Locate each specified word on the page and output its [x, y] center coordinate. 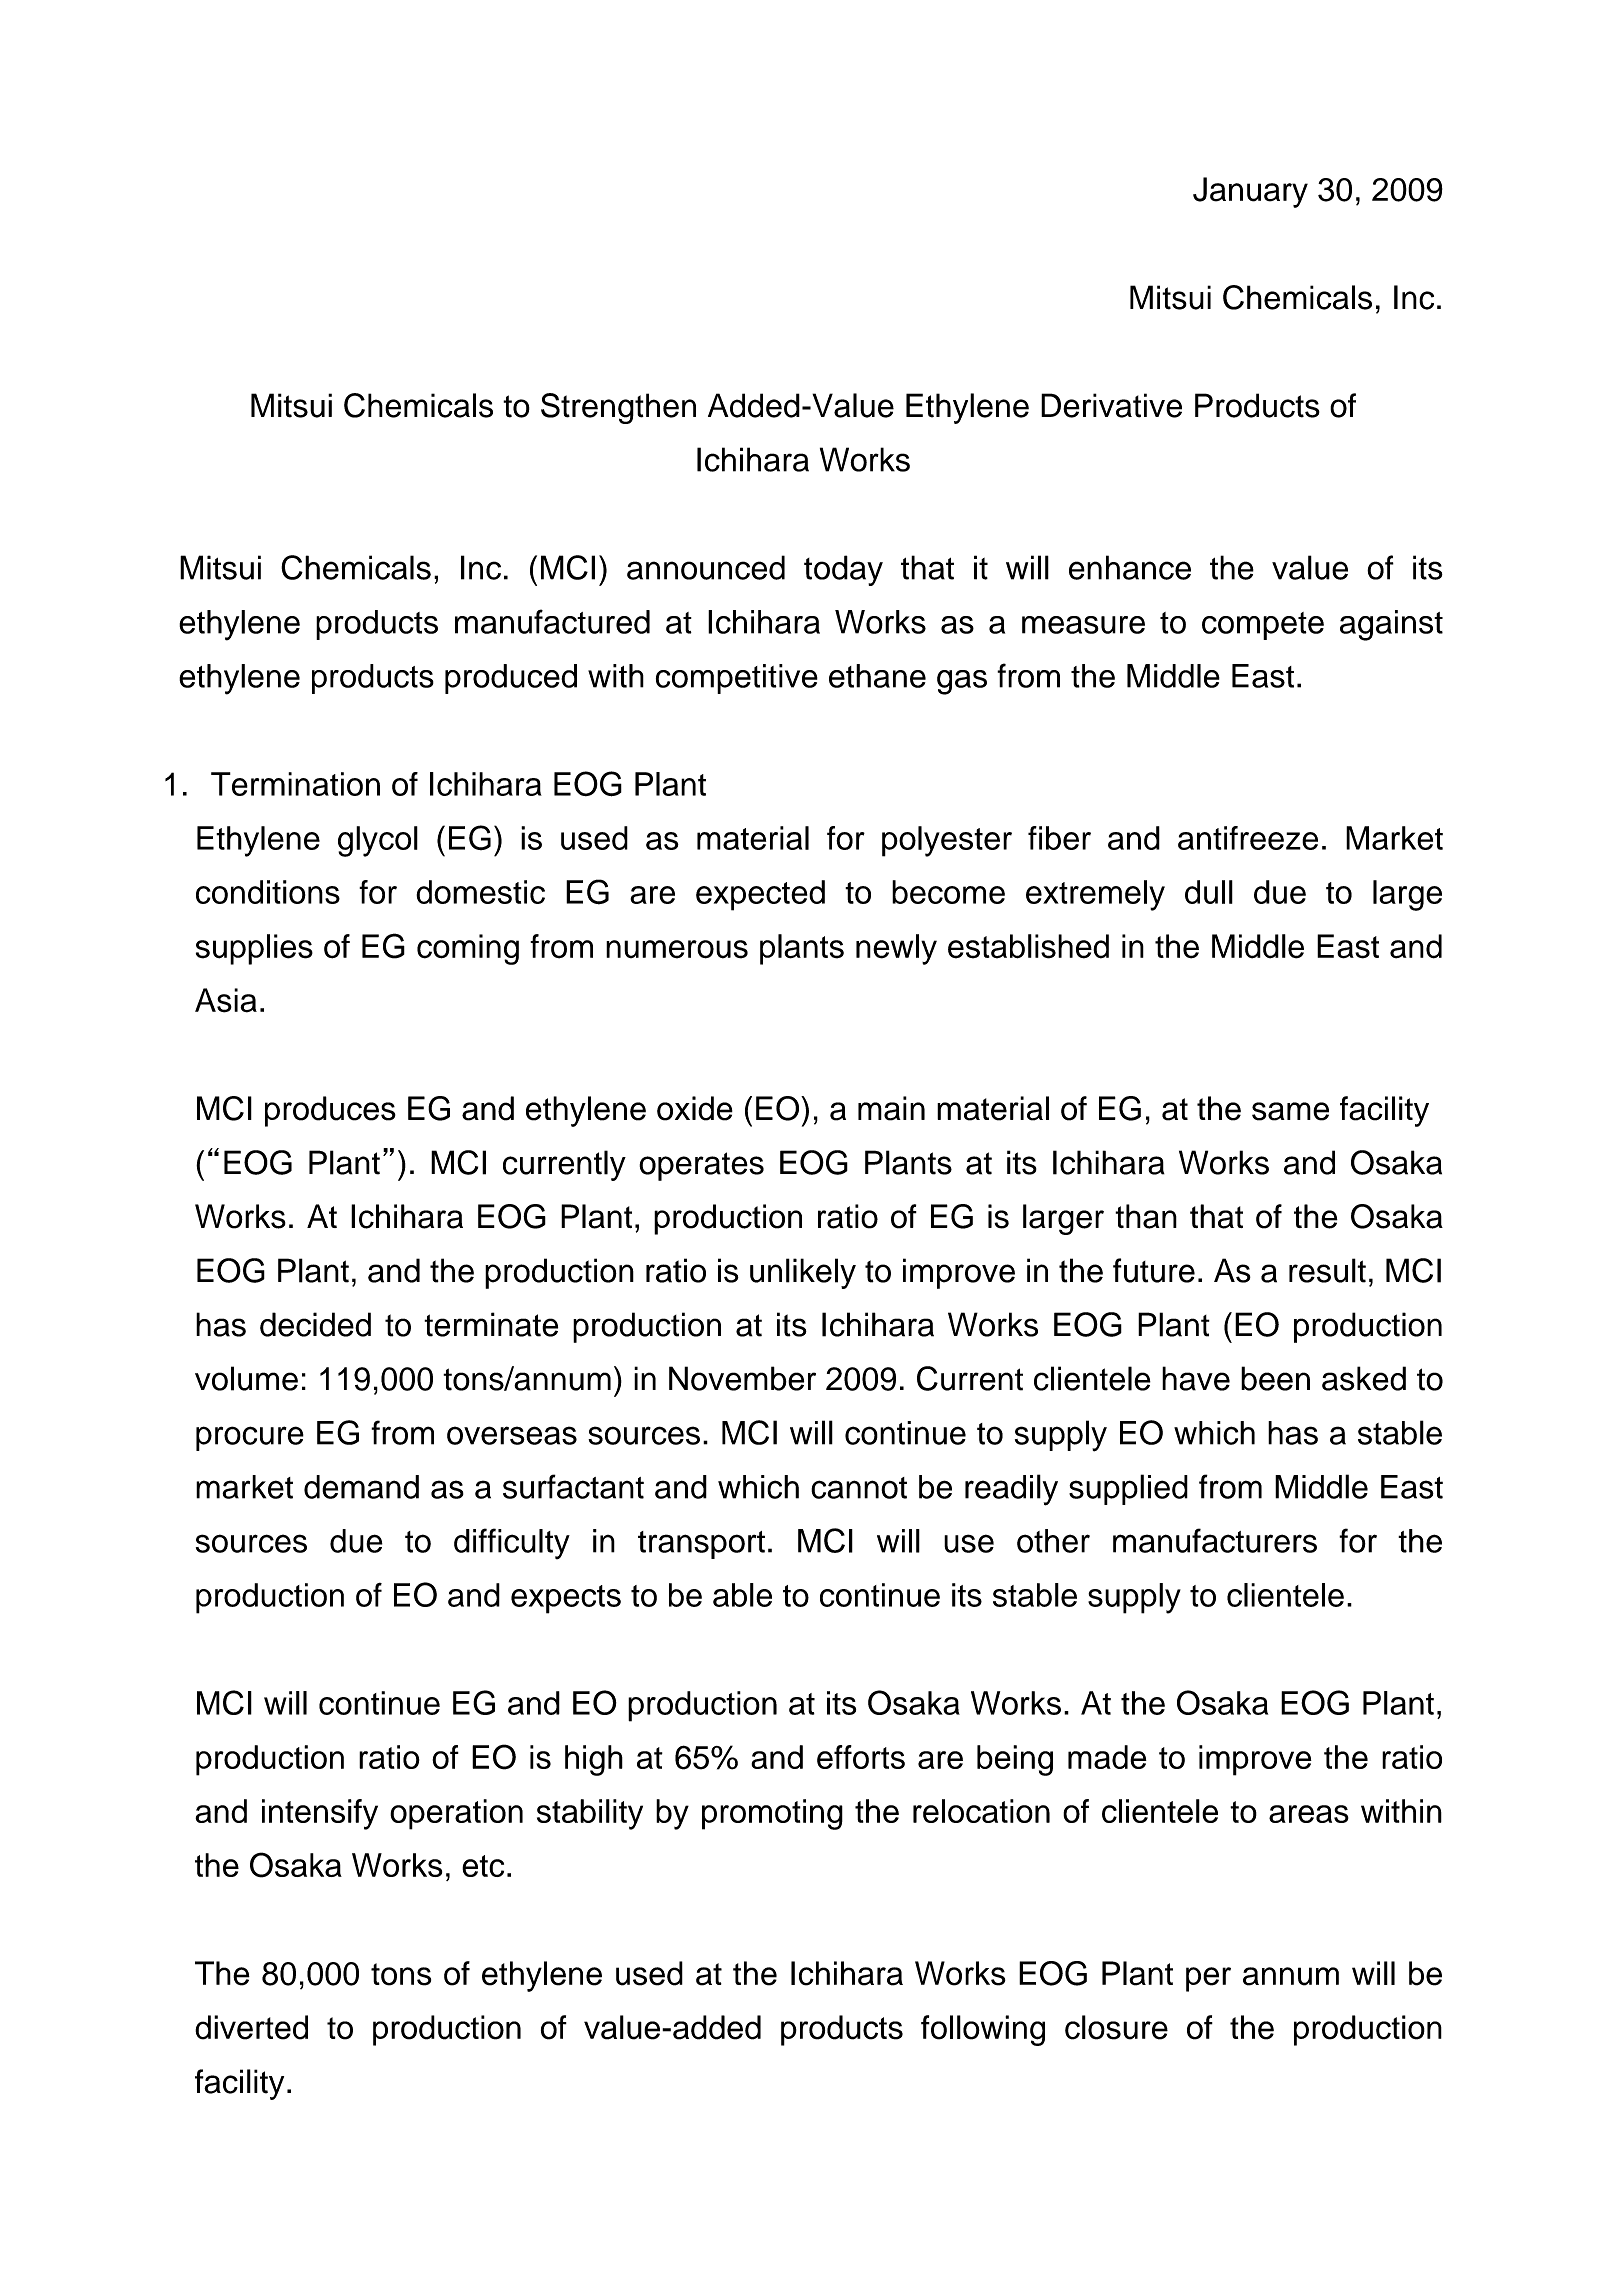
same [1290, 1111]
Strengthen [618, 408]
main [891, 1108]
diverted [251, 2027]
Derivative [1111, 405]
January [1250, 192]
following [983, 2030]
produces [330, 1111]
